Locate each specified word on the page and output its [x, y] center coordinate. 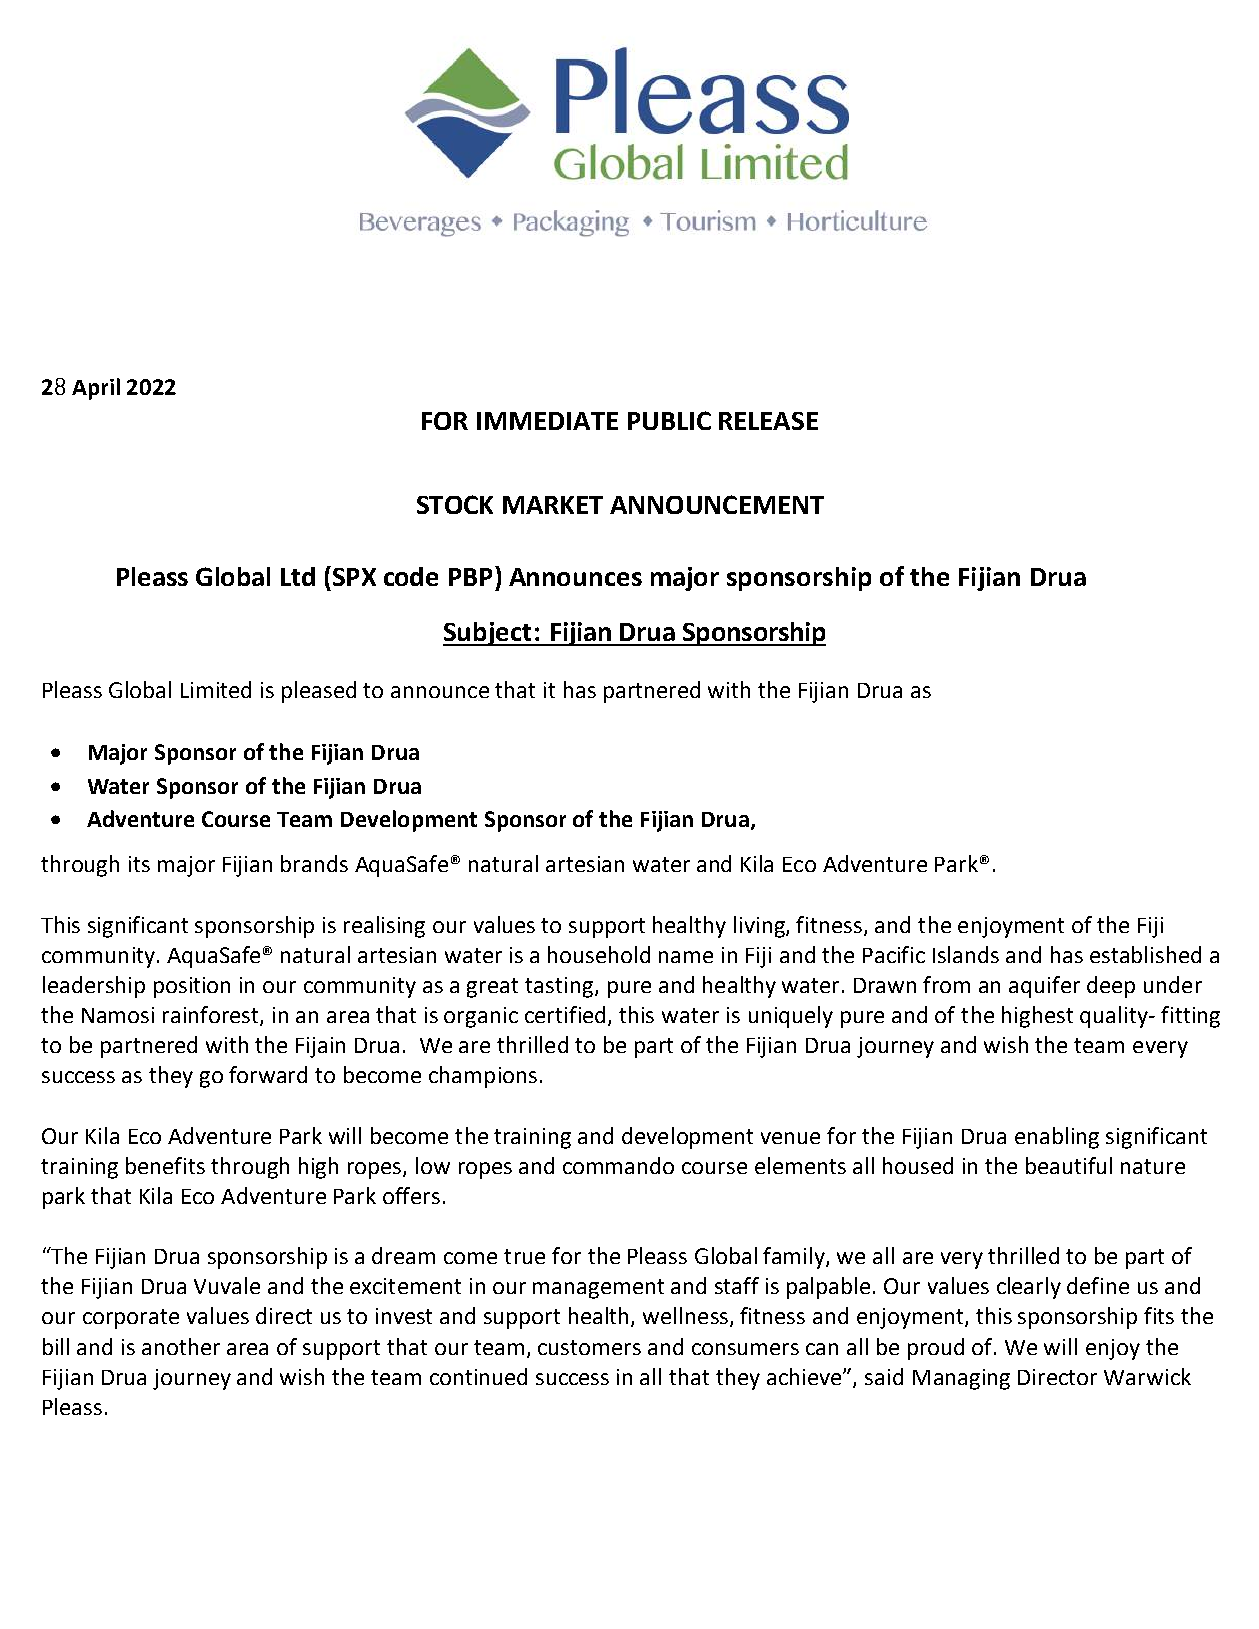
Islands [966, 954]
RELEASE [768, 421]
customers [589, 1347]
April [96, 389]
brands [314, 863]
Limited [216, 689]
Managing [961, 1379]
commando [618, 1165]
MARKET [553, 505]
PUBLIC [669, 420]
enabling [1057, 1138]
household [599, 954]
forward [268, 1074]
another [181, 1346]
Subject [488, 634]
